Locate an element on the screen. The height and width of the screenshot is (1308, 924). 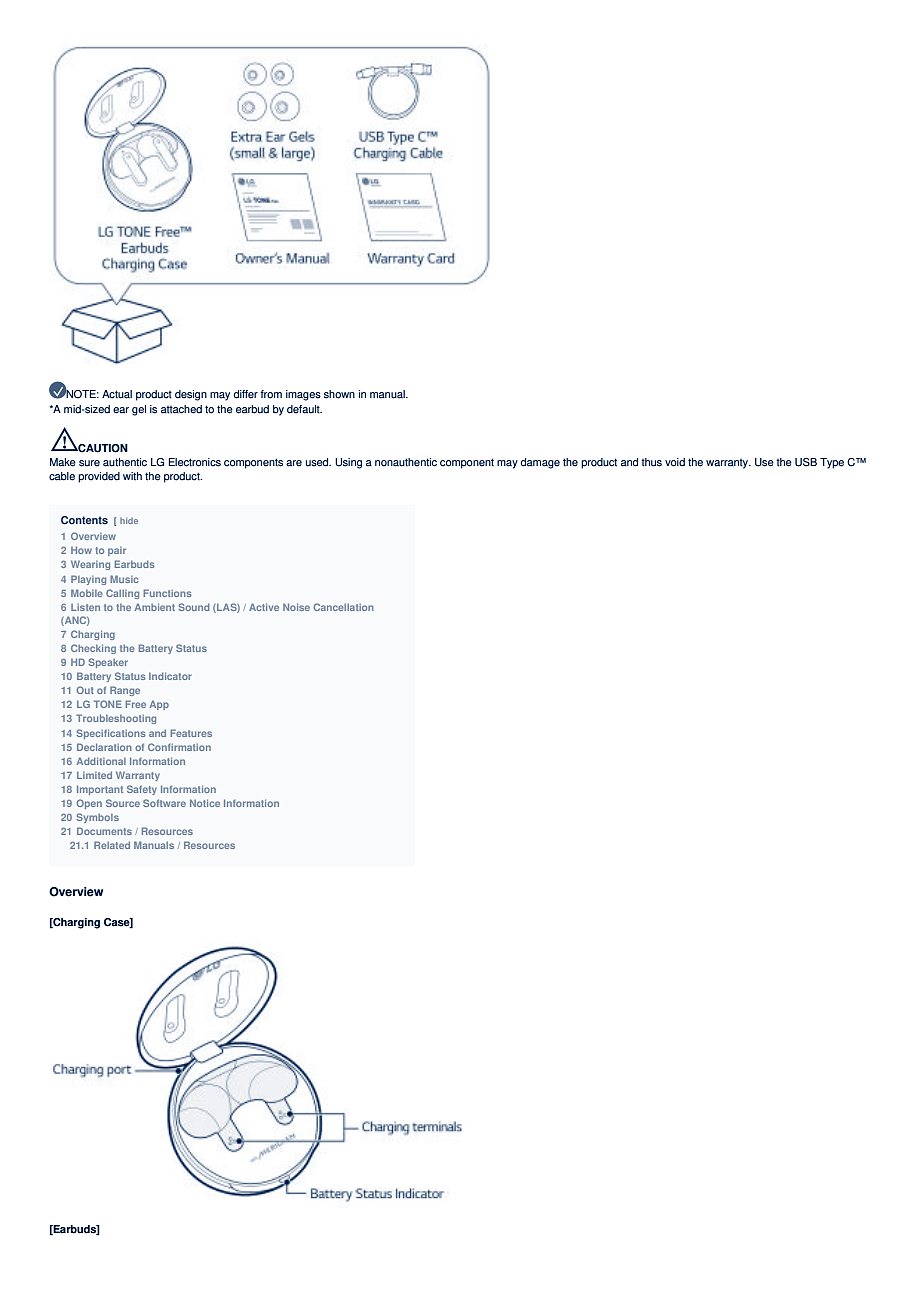
Documents is located at coordinates (104, 831).
